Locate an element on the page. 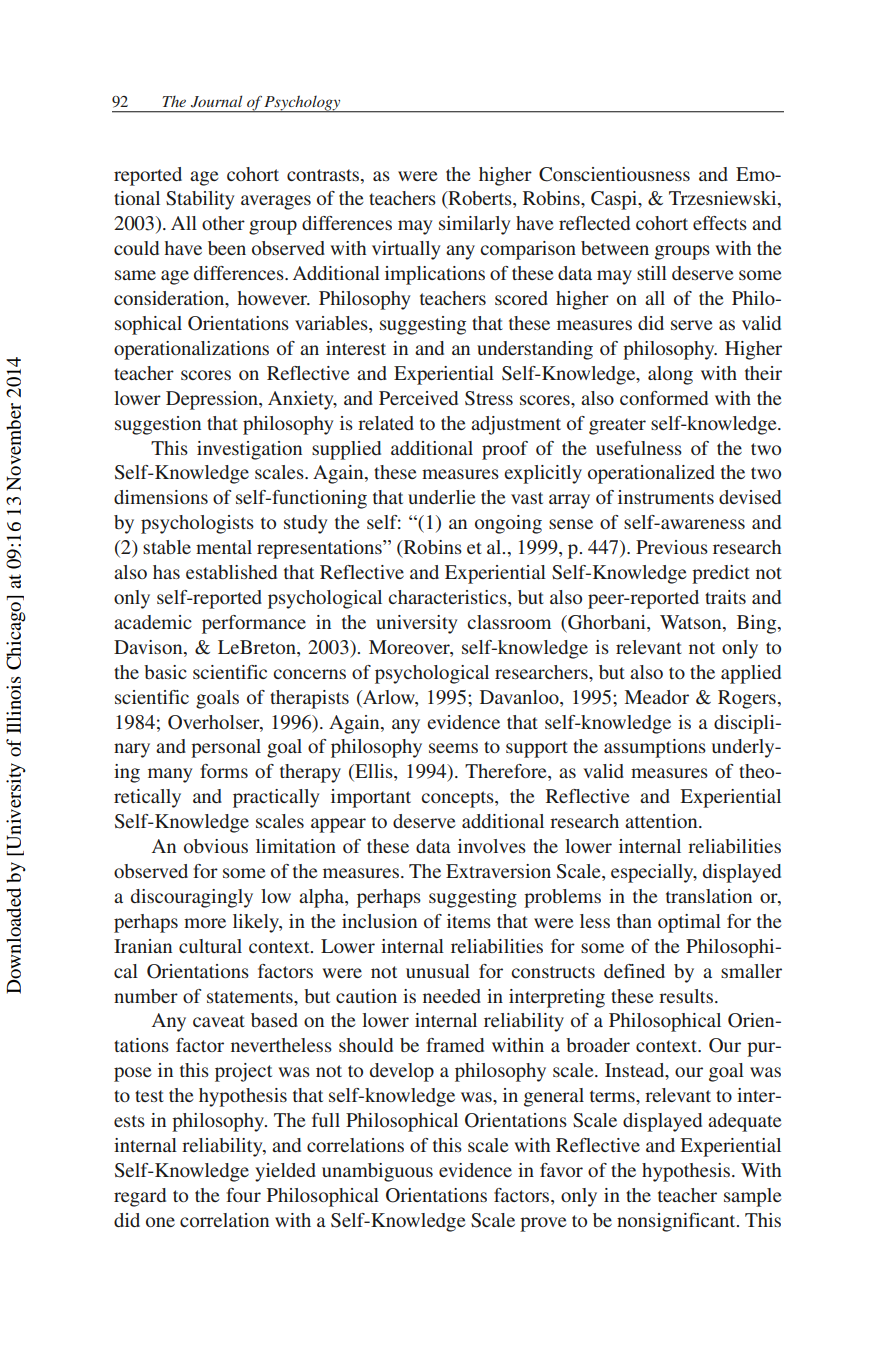 The width and height of the page is (896, 1345). nonsignificant is located at coordinates (677, 1222).
